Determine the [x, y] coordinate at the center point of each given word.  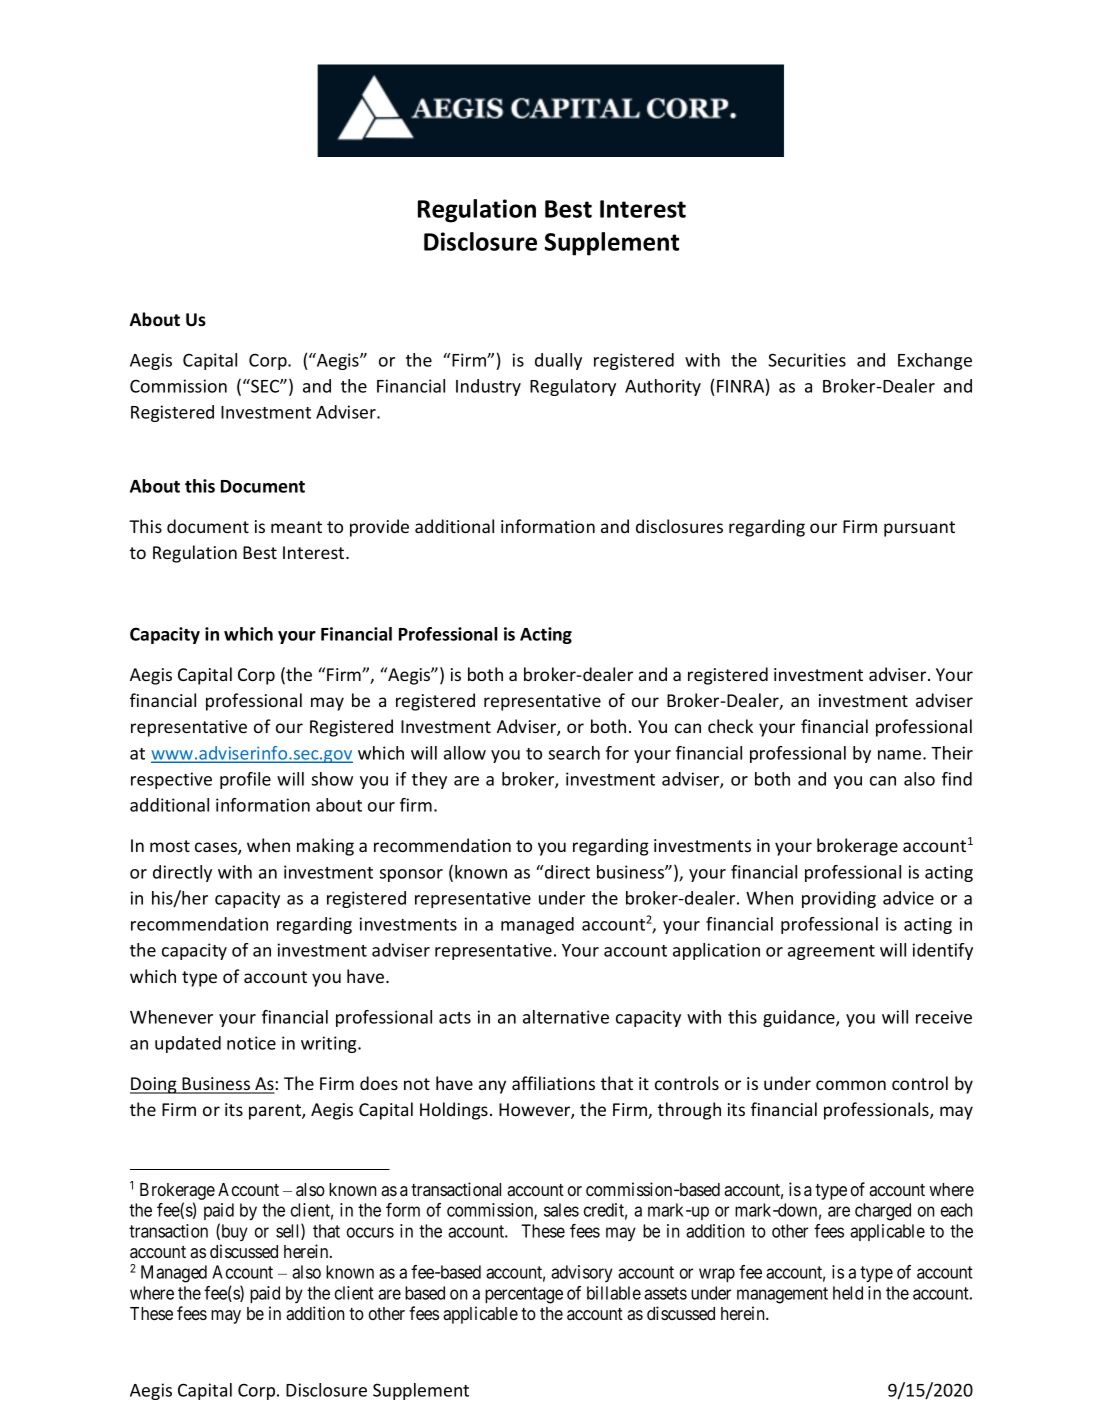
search [574, 753]
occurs [370, 1232]
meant [296, 527]
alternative [566, 1017]
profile [245, 780]
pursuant [919, 529]
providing [839, 899]
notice [251, 1043]
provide [379, 528]
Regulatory [573, 387]
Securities [807, 360]
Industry [488, 387]
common [851, 1085]
